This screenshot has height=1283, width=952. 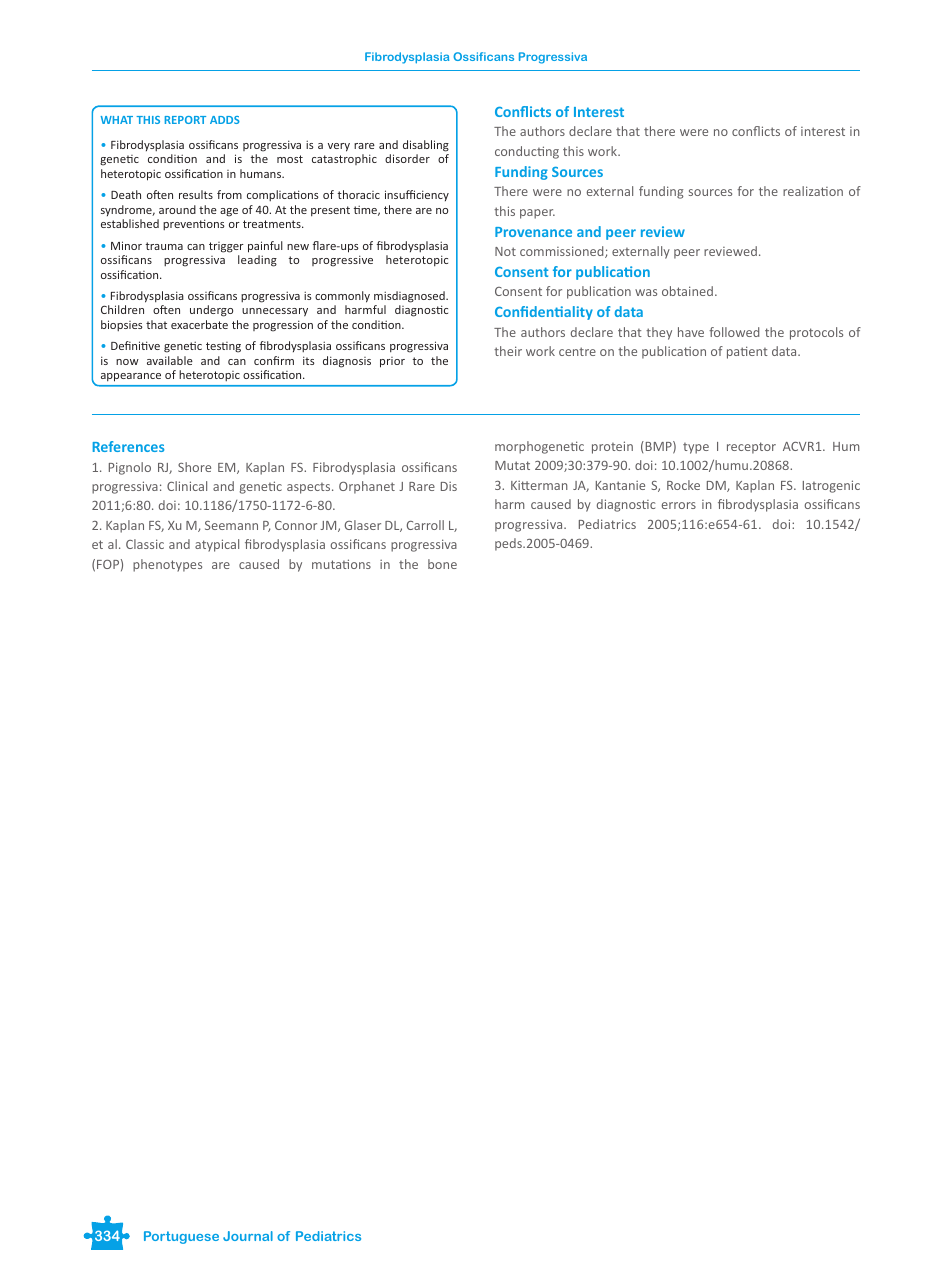 I want to click on disabling, so click(x=426, y=146).
